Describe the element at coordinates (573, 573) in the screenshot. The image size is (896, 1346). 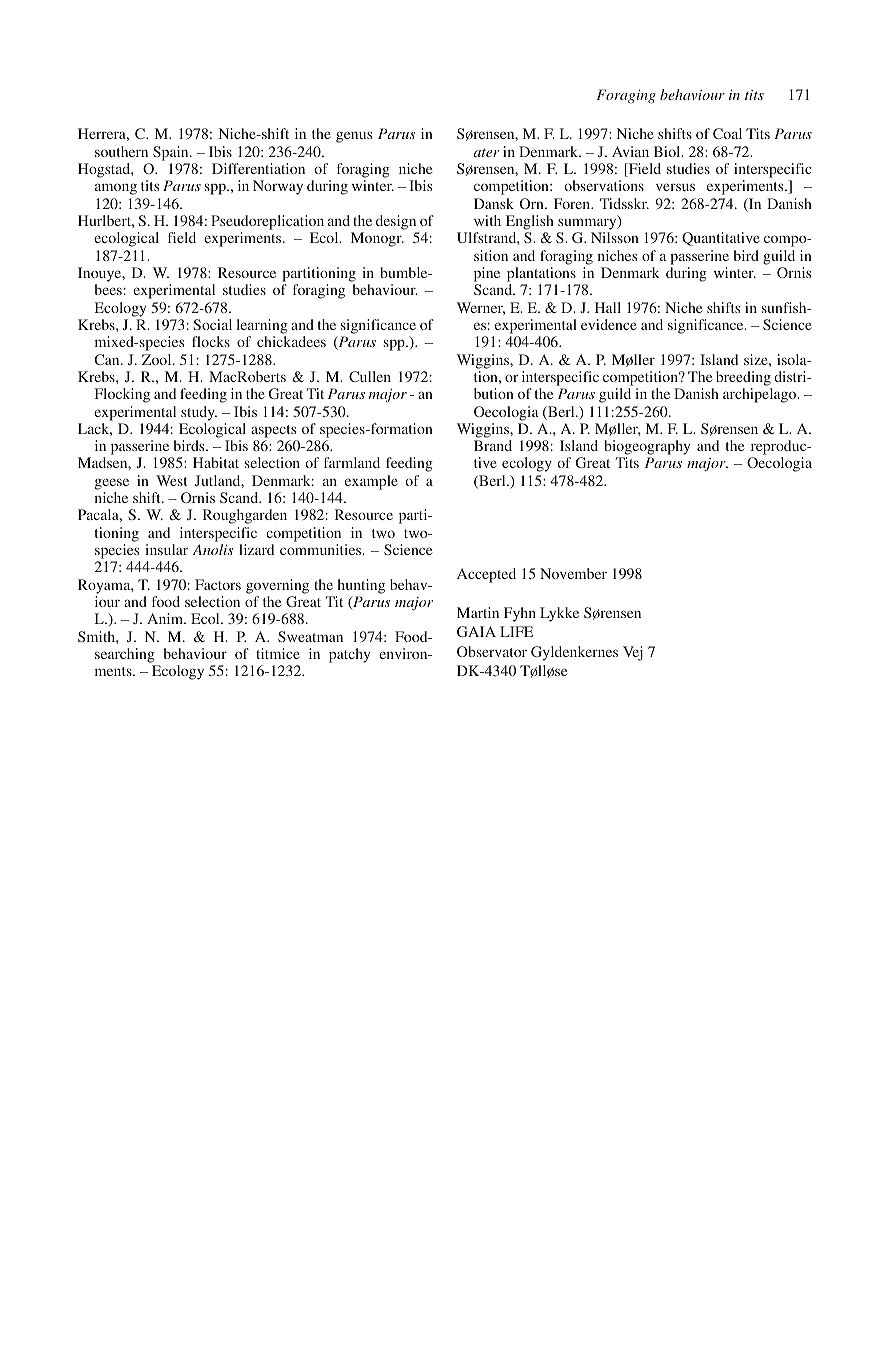
I see `November` at that location.
